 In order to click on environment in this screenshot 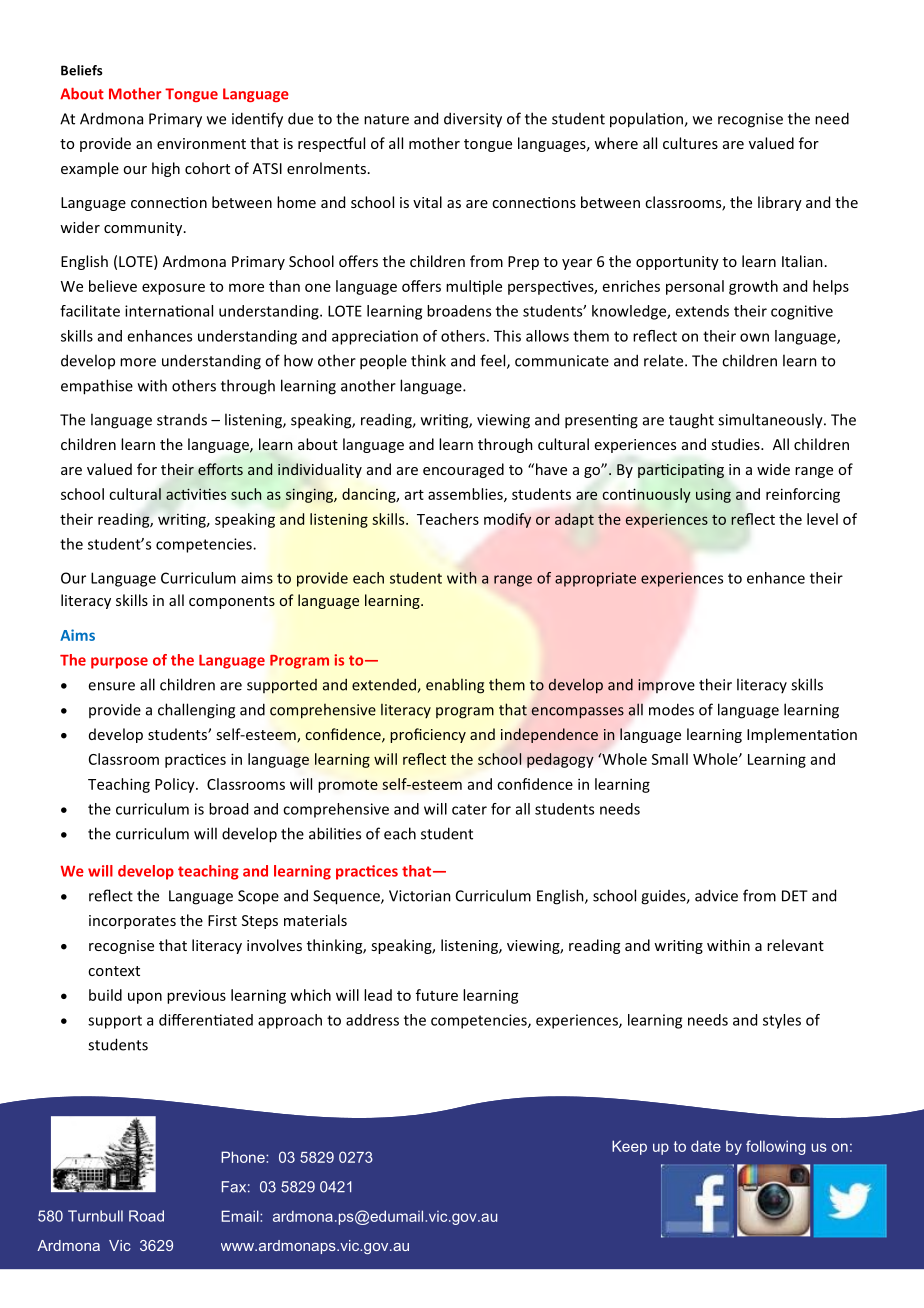, I will do `click(201, 143)`.
